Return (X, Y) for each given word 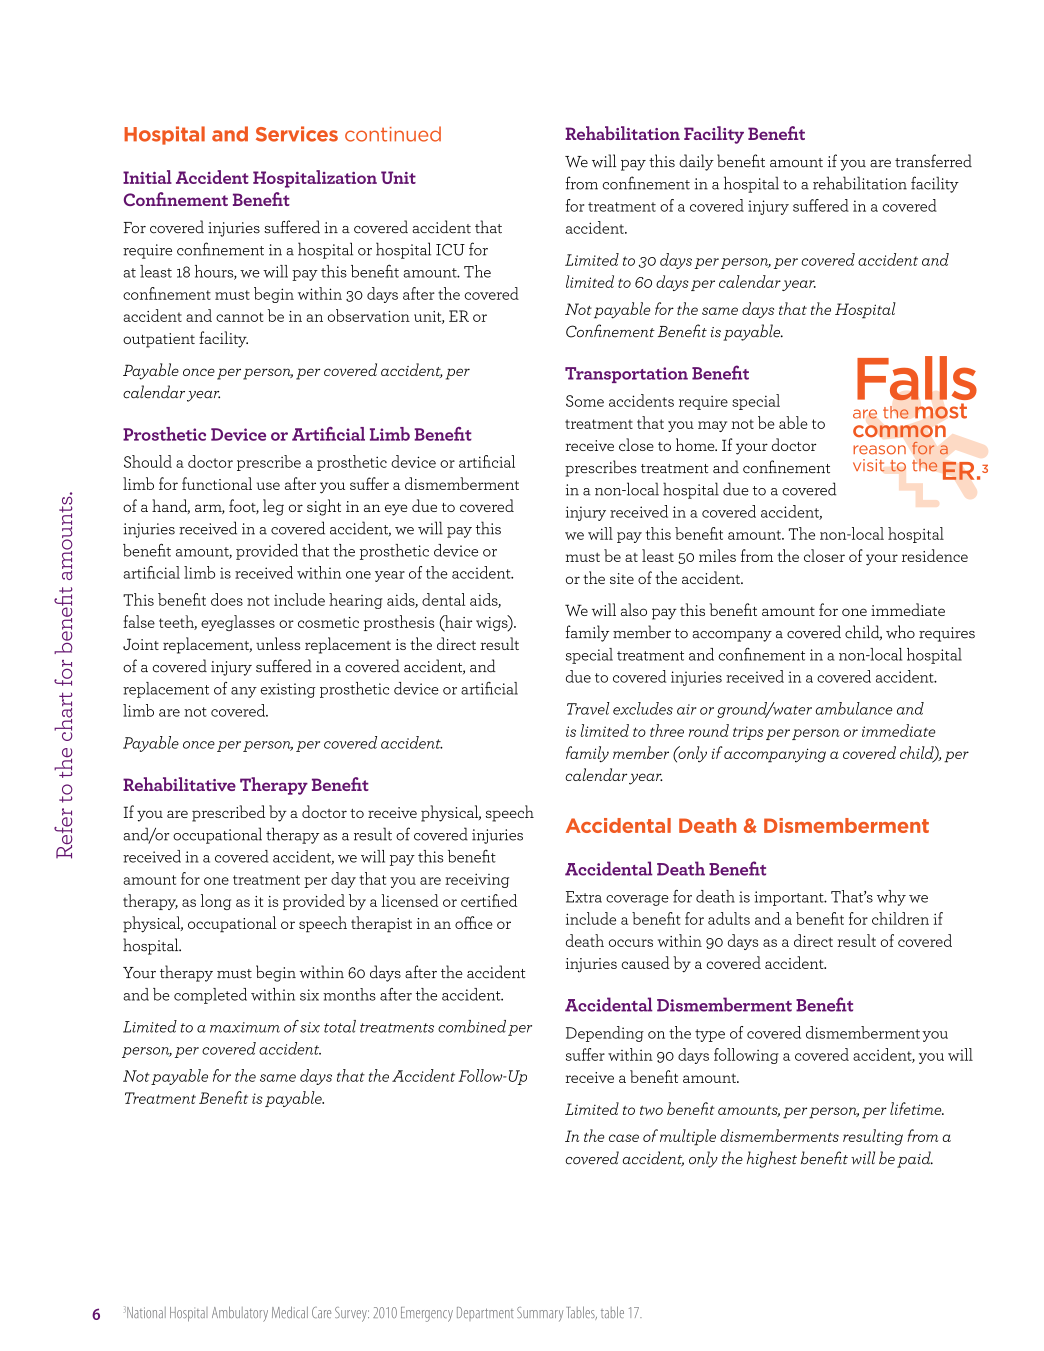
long (216, 902)
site (622, 578)
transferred (933, 161)
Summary (540, 1314)
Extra (584, 897)
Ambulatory (240, 1314)
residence (935, 555)
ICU (450, 250)
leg (273, 507)
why (891, 898)
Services (297, 134)
